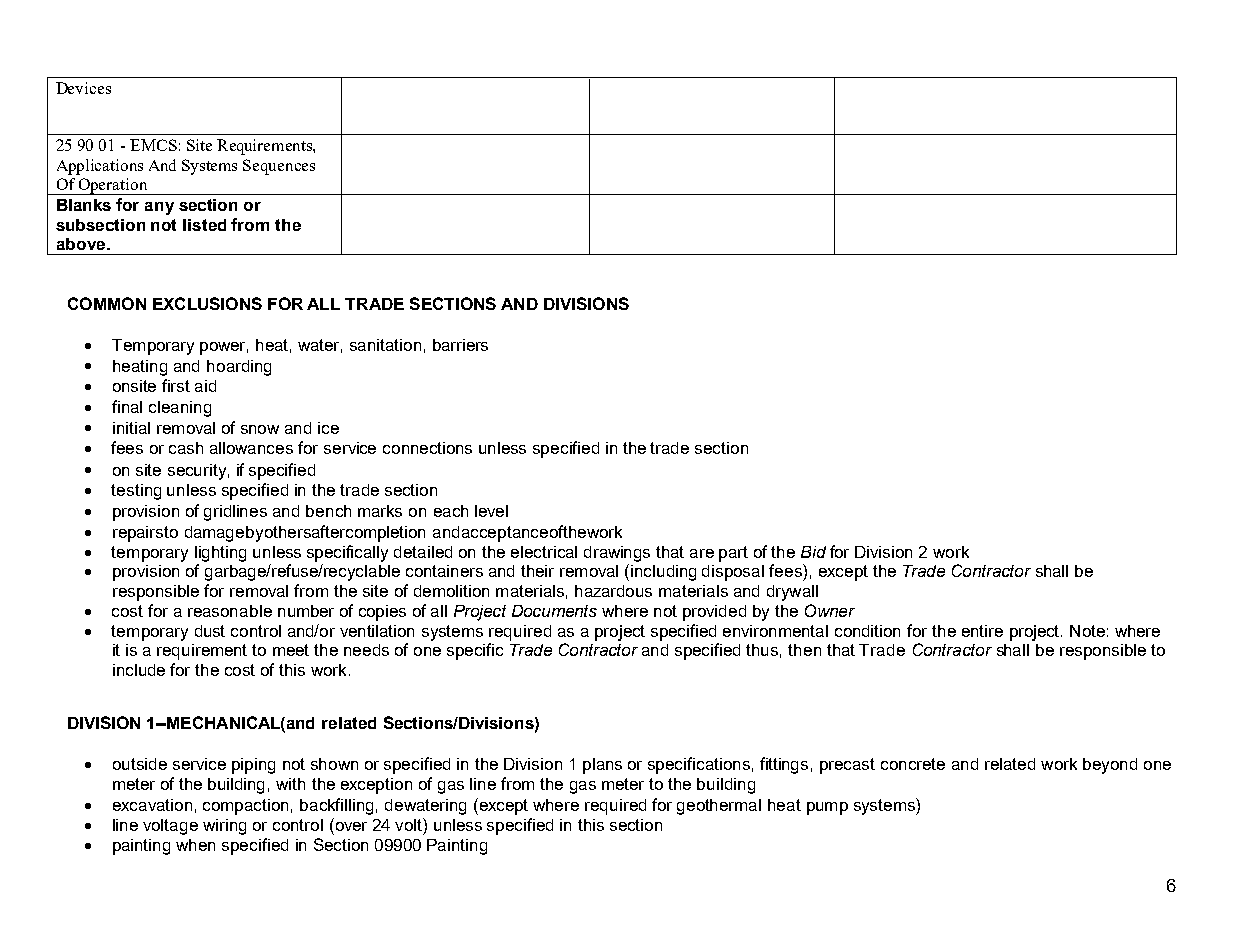  I want to click on Bid, so click(813, 552).
